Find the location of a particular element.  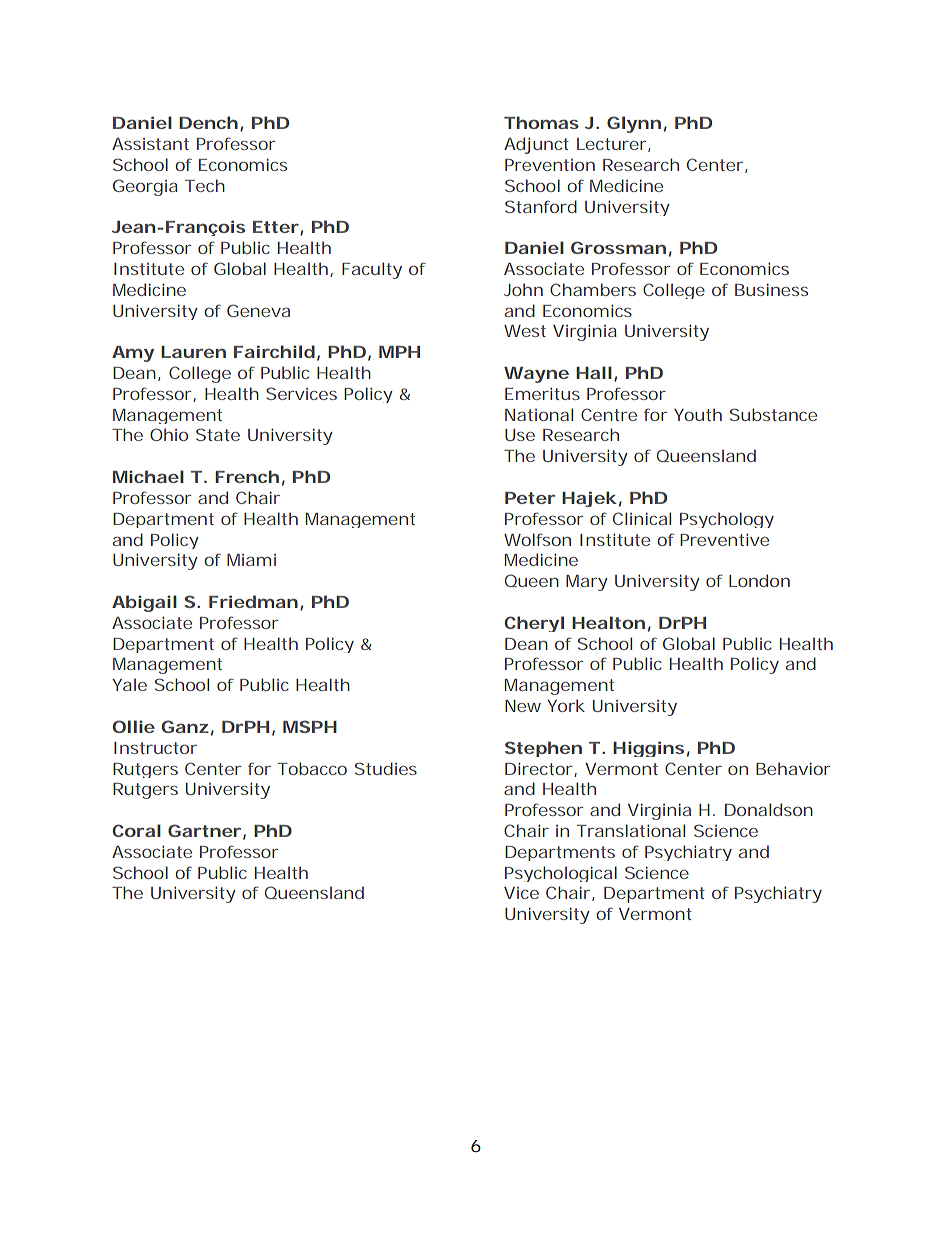

Translational is located at coordinates (631, 830).
